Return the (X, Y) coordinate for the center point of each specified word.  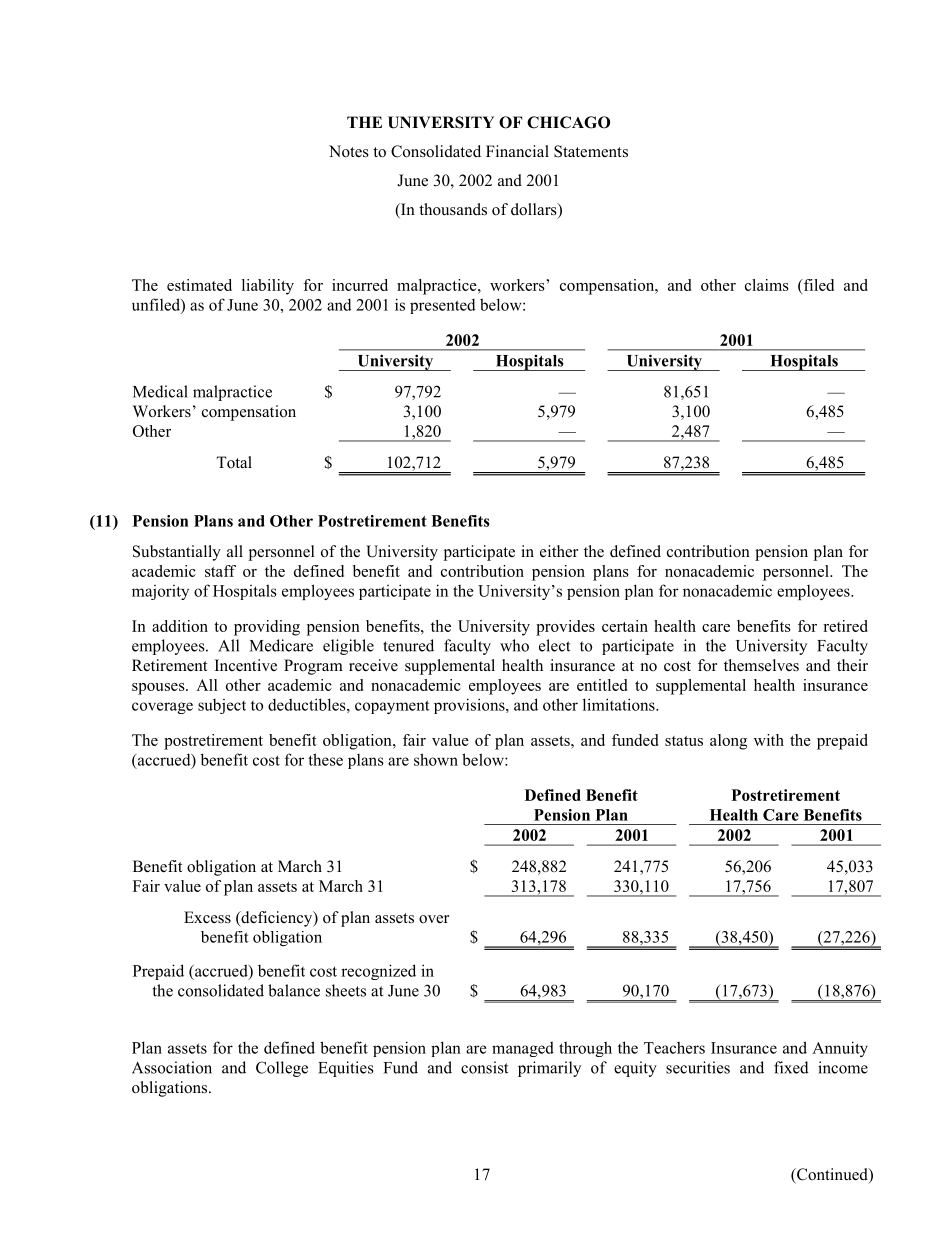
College (282, 1069)
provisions (470, 706)
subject (222, 706)
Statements (591, 151)
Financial (517, 151)
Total (234, 462)
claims (767, 285)
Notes (349, 151)
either (559, 551)
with (769, 740)
